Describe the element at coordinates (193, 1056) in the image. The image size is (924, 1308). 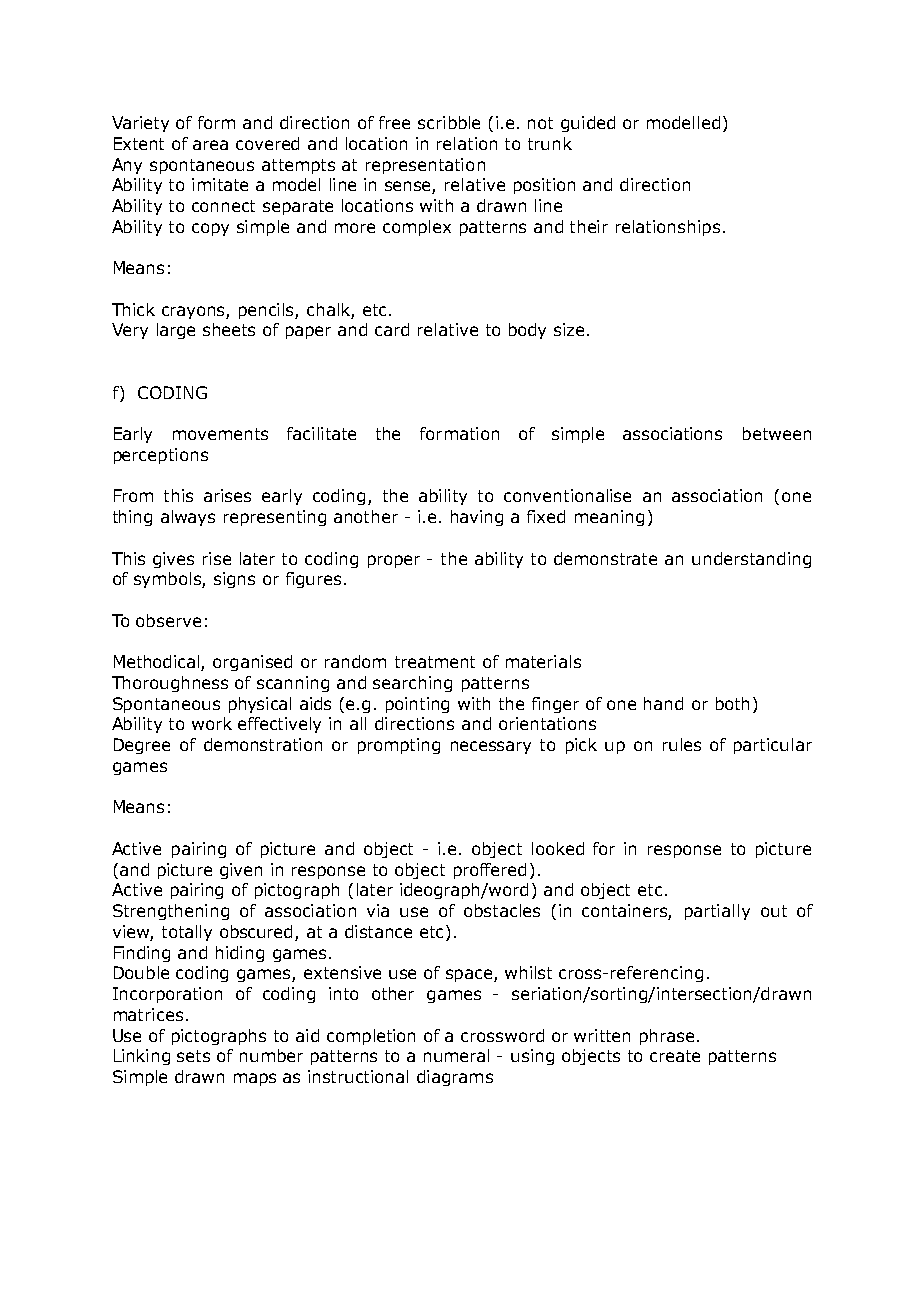
I see `sets` at that location.
